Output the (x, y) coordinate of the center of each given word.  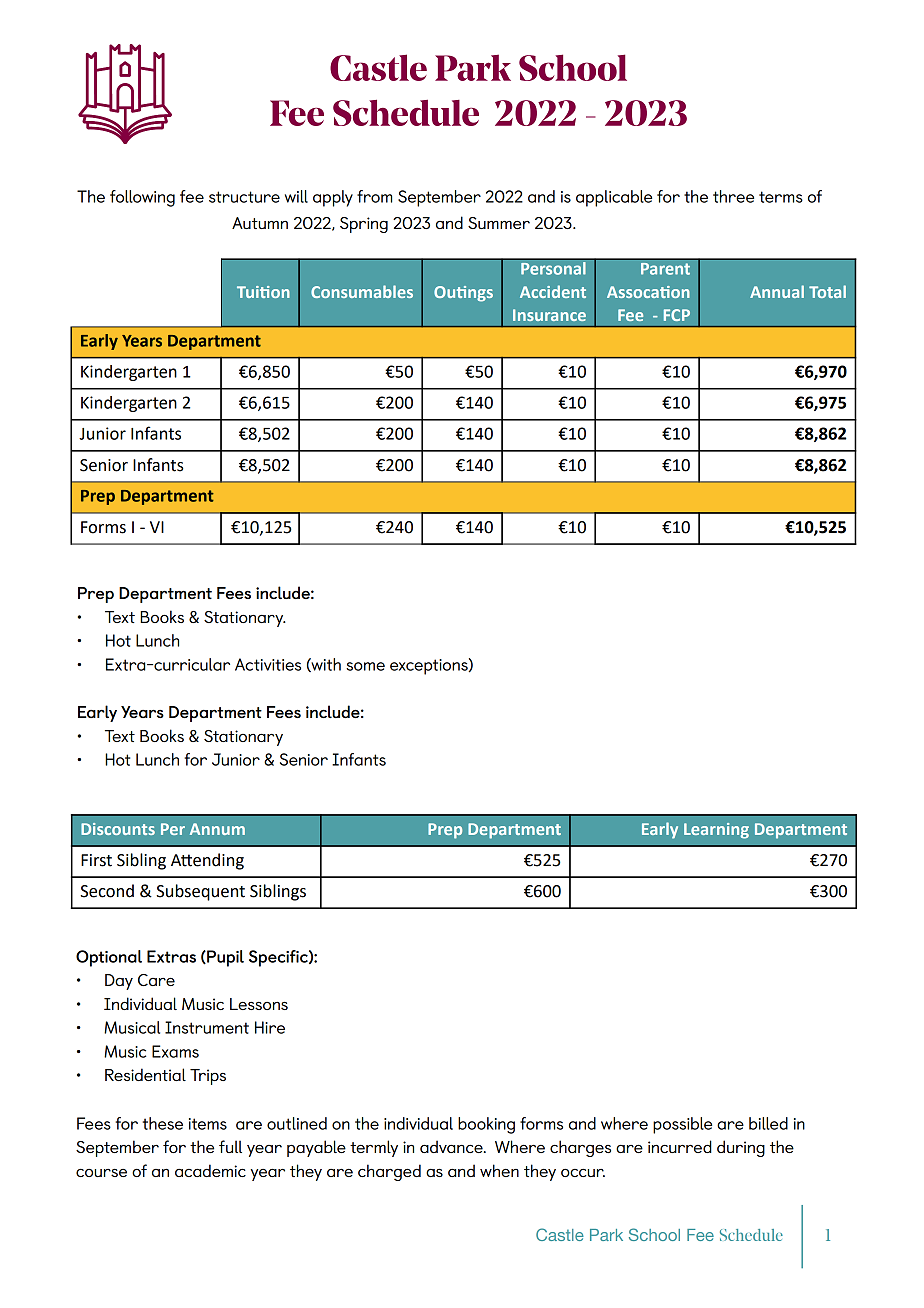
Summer (499, 223)
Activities (268, 664)
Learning (716, 831)
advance (452, 1146)
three (733, 196)
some (365, 666)
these (162, 1123)
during (741, 1148)
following (142, 198)
